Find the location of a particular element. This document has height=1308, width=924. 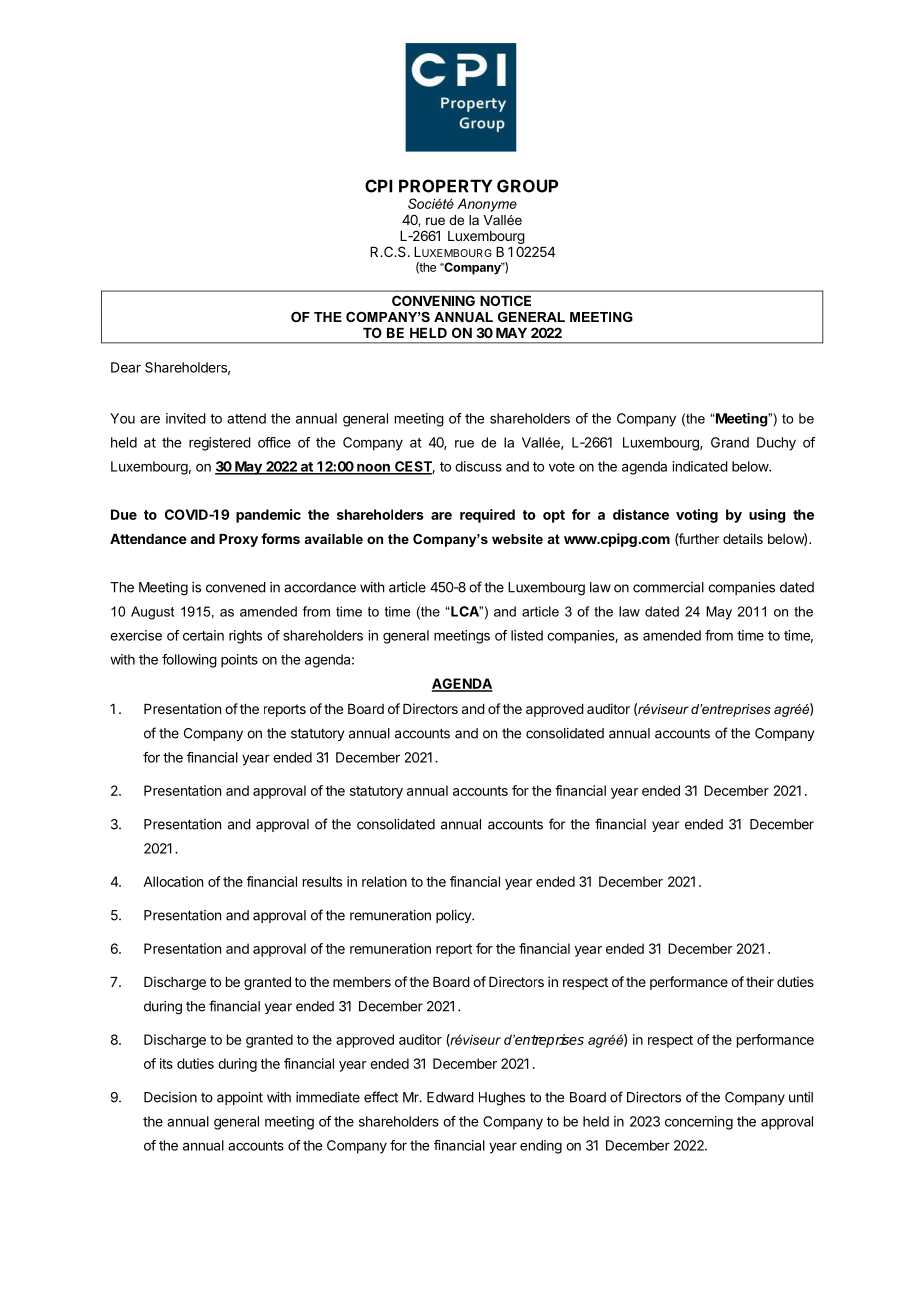

PROPERTY is located at coordinates (446, 186).
